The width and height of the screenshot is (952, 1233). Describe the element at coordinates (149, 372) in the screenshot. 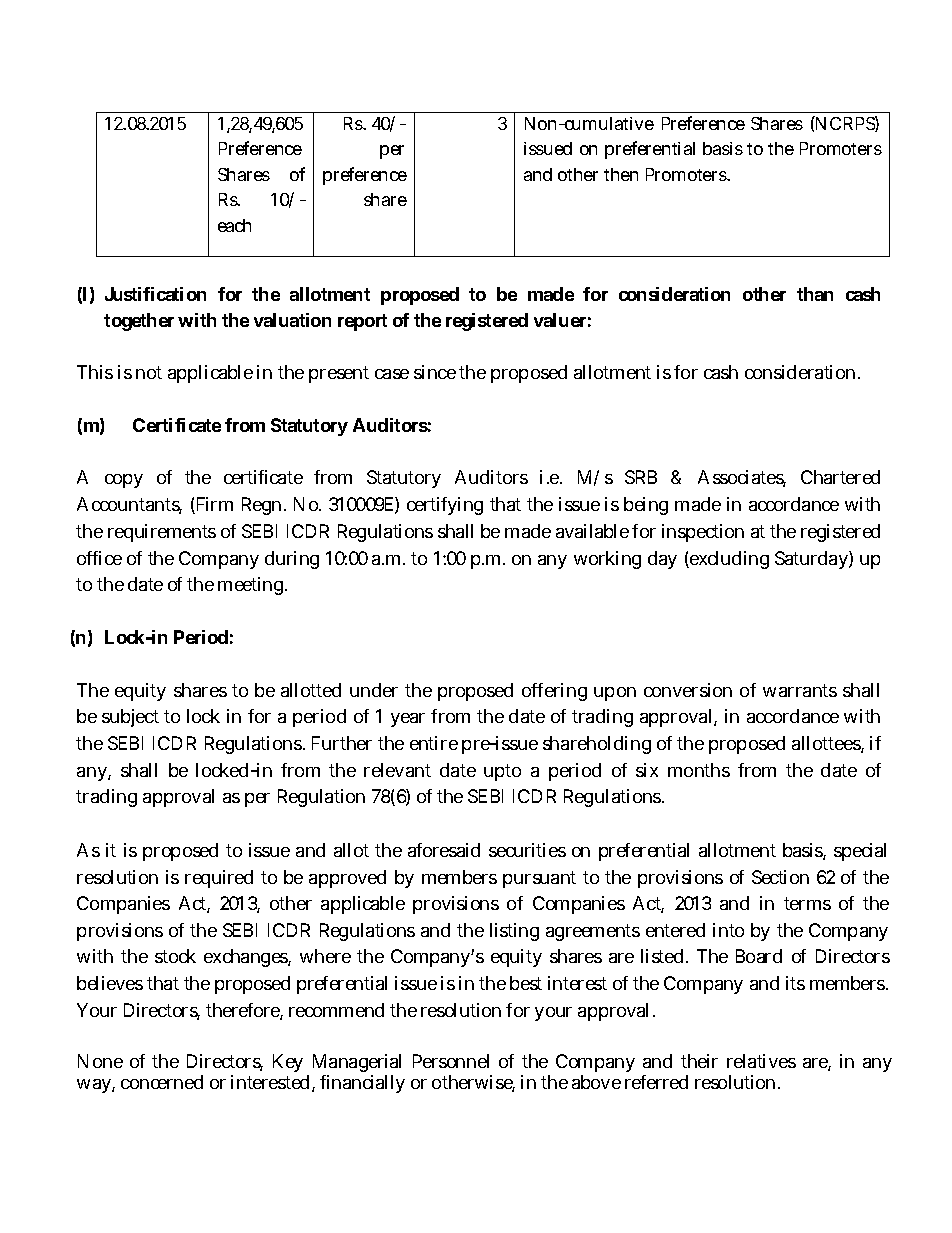

I see `not` at that location.
